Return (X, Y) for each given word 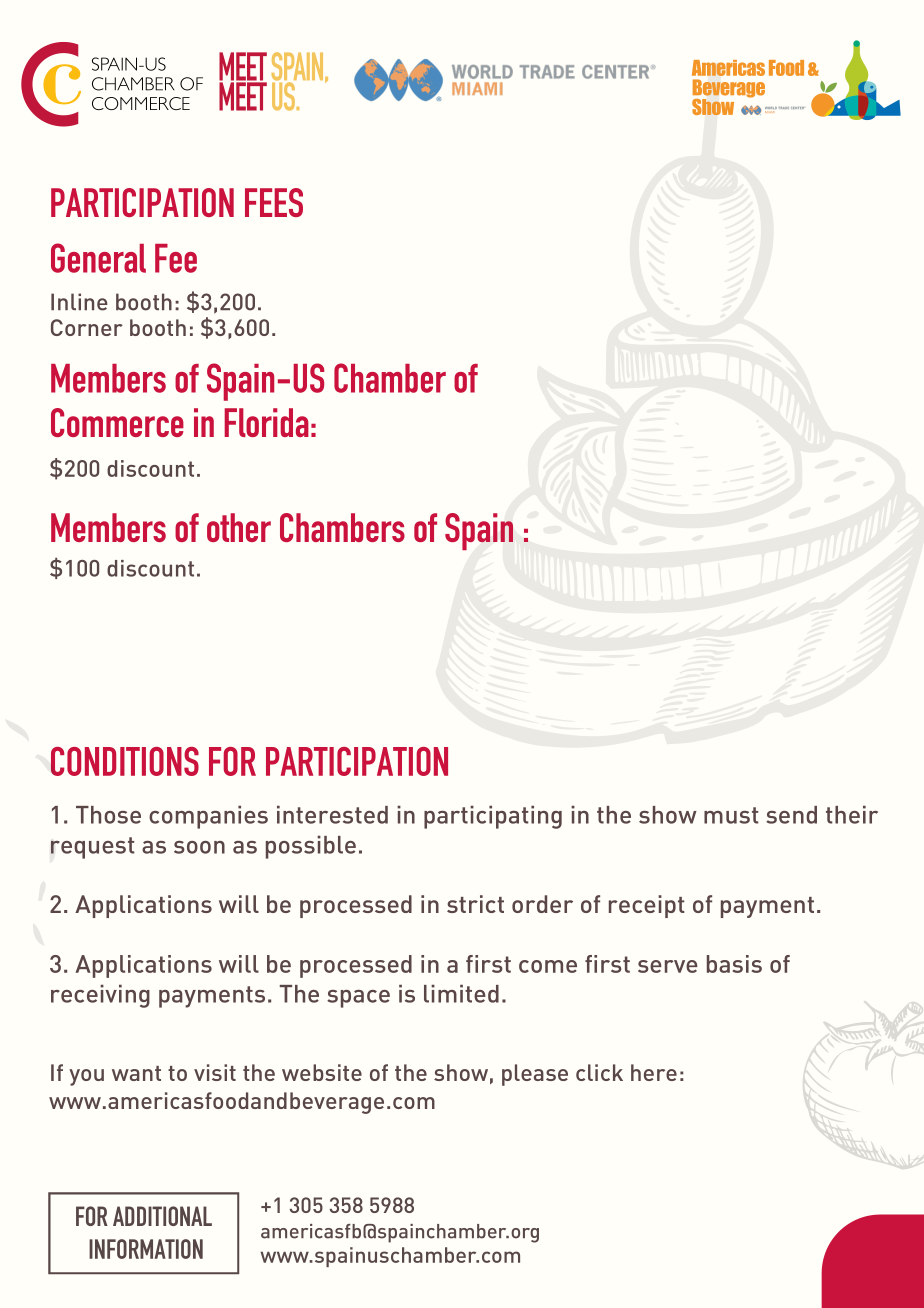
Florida (266, 422)
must (731, 815)
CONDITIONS (125, 761)
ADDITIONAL (162, 1216)
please (535, 1075)
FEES (274, 202)
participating (493, 817)
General (98, 258)
